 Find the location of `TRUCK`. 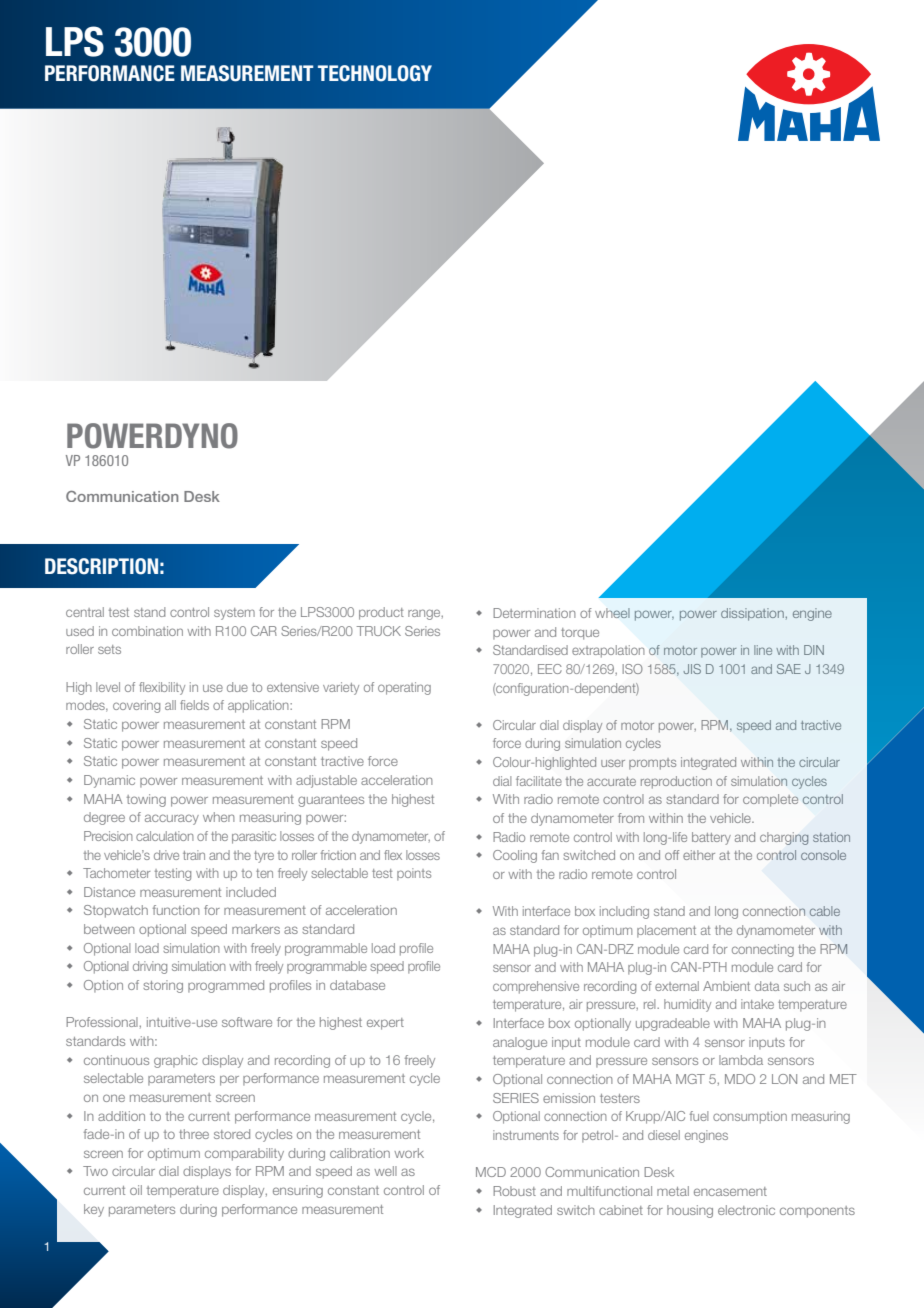

TRUCK is located at coordinates (379, 631).
